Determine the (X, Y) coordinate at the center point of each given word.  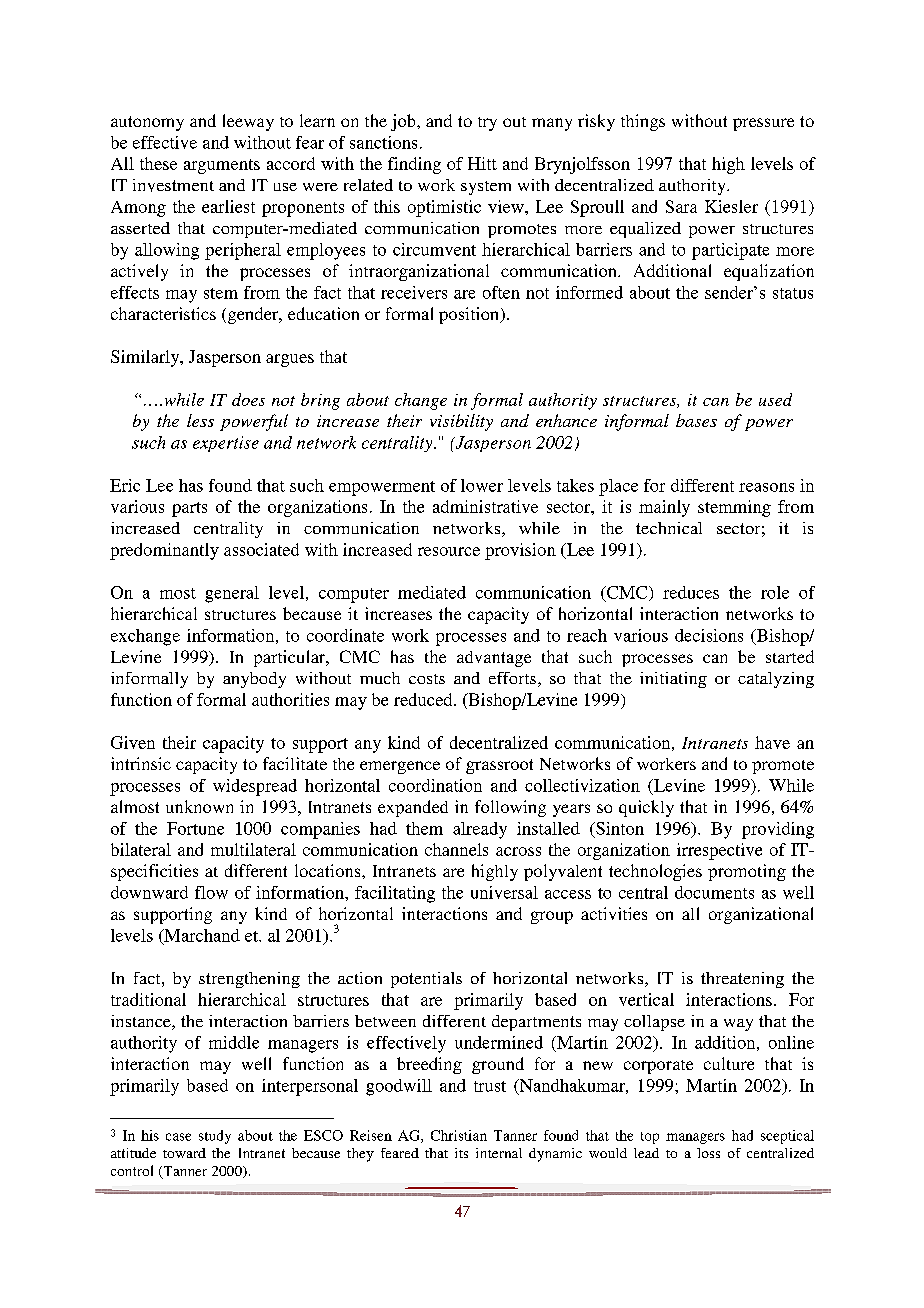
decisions (709, 635)
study (215, 1137)
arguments (222, 166)
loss (708, 1153)
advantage (494, 659)
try (487, 124)
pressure (763, 124)
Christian (459, 1135)
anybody (254, 680)
